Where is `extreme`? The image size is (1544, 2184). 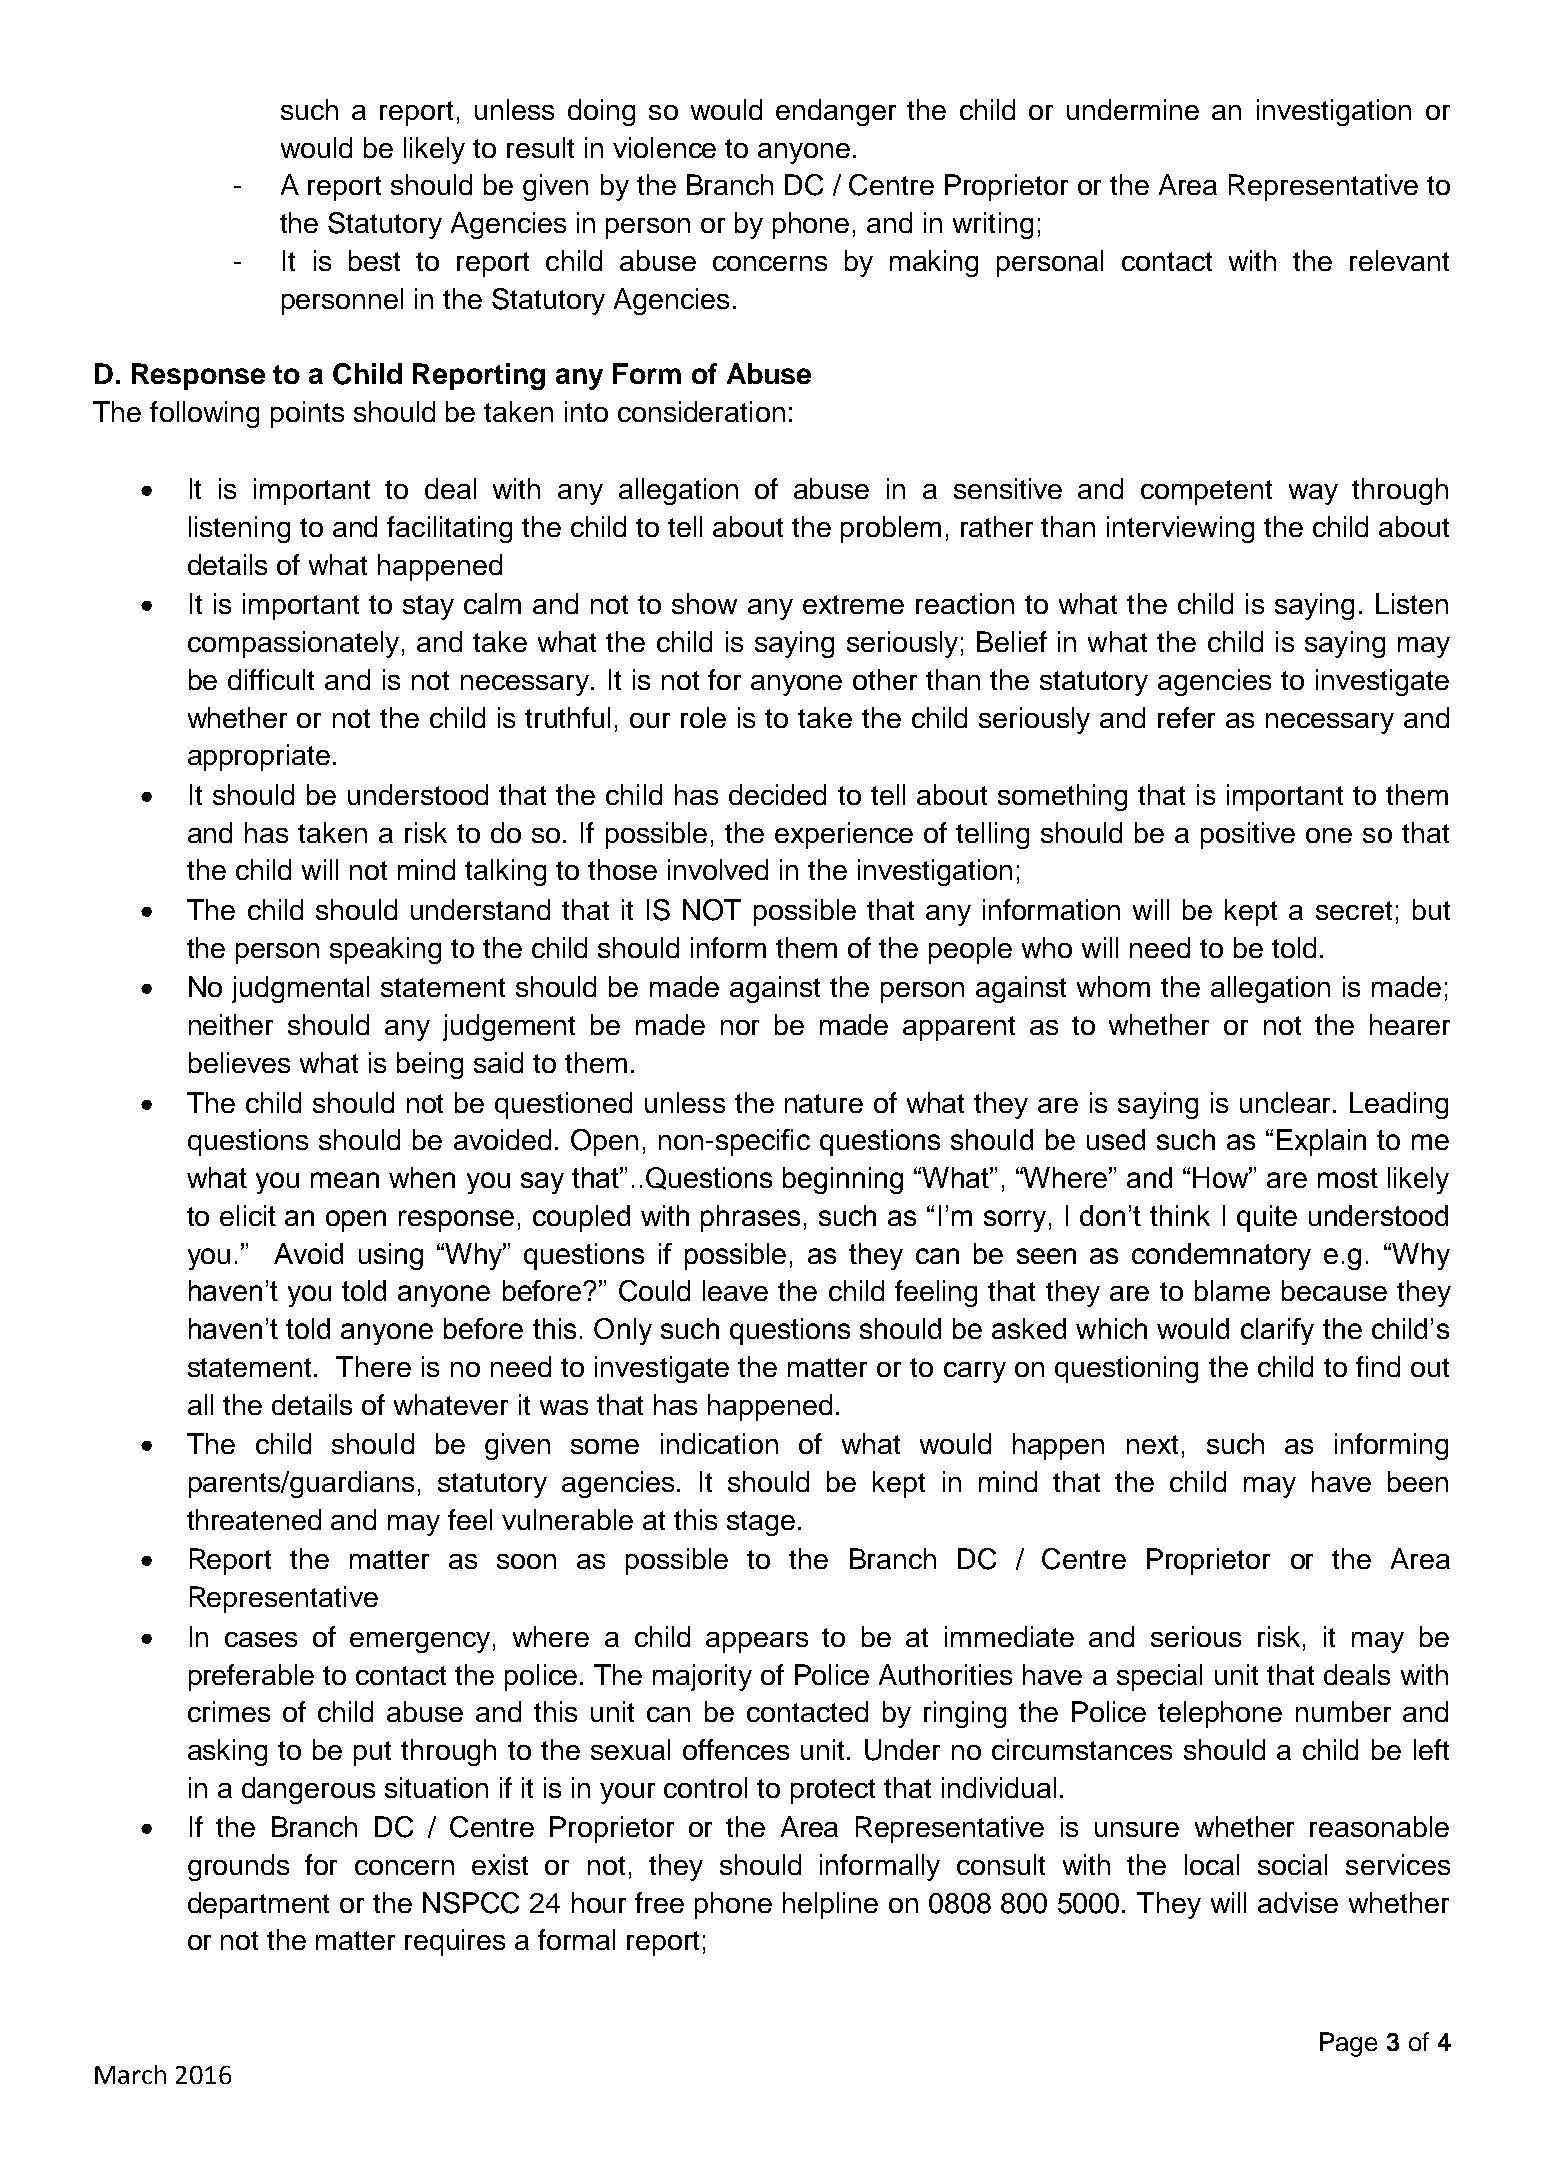
extreme is located at coordinates (853, 604).
